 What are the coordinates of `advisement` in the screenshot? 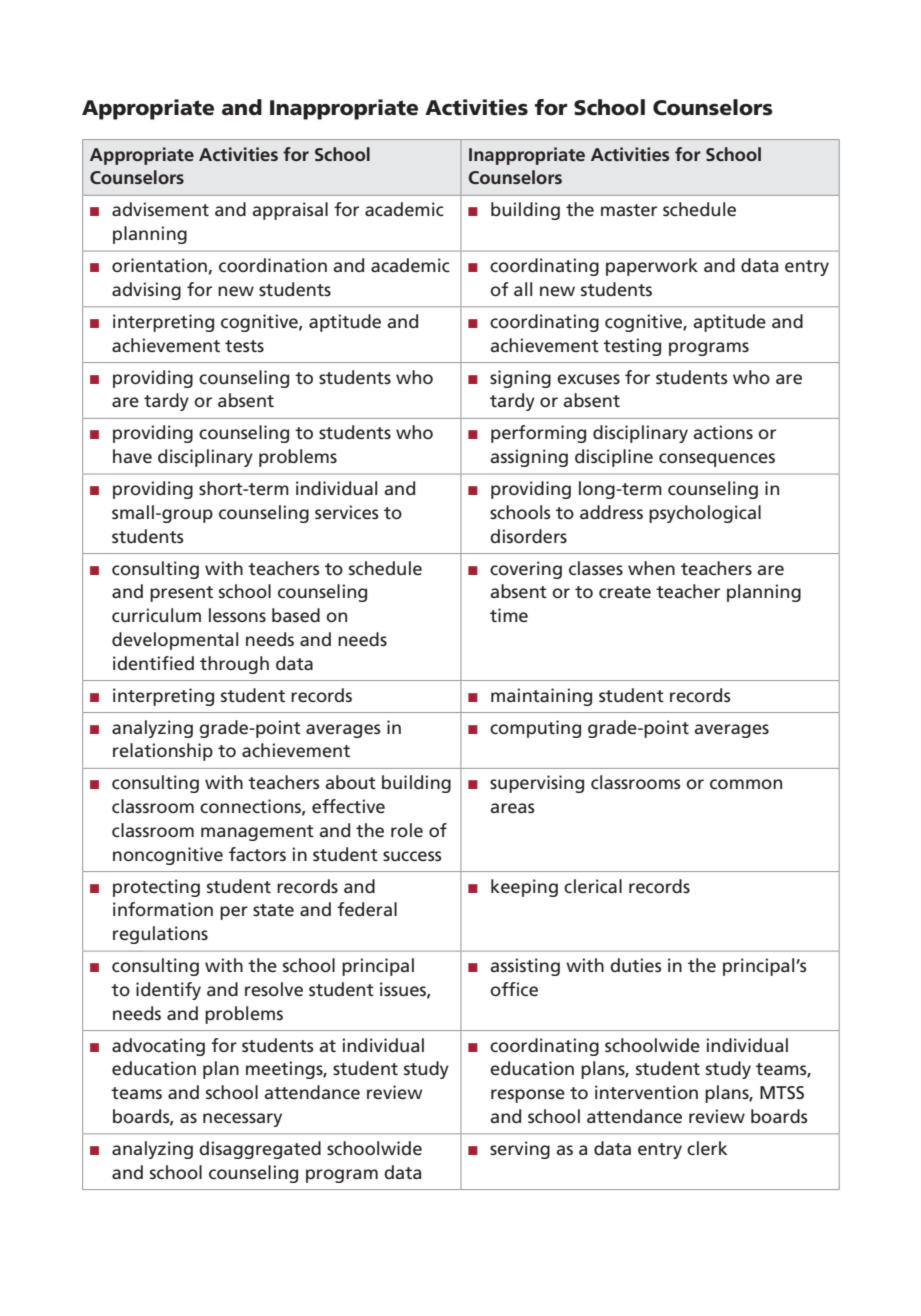 It's located at (160, 209).
